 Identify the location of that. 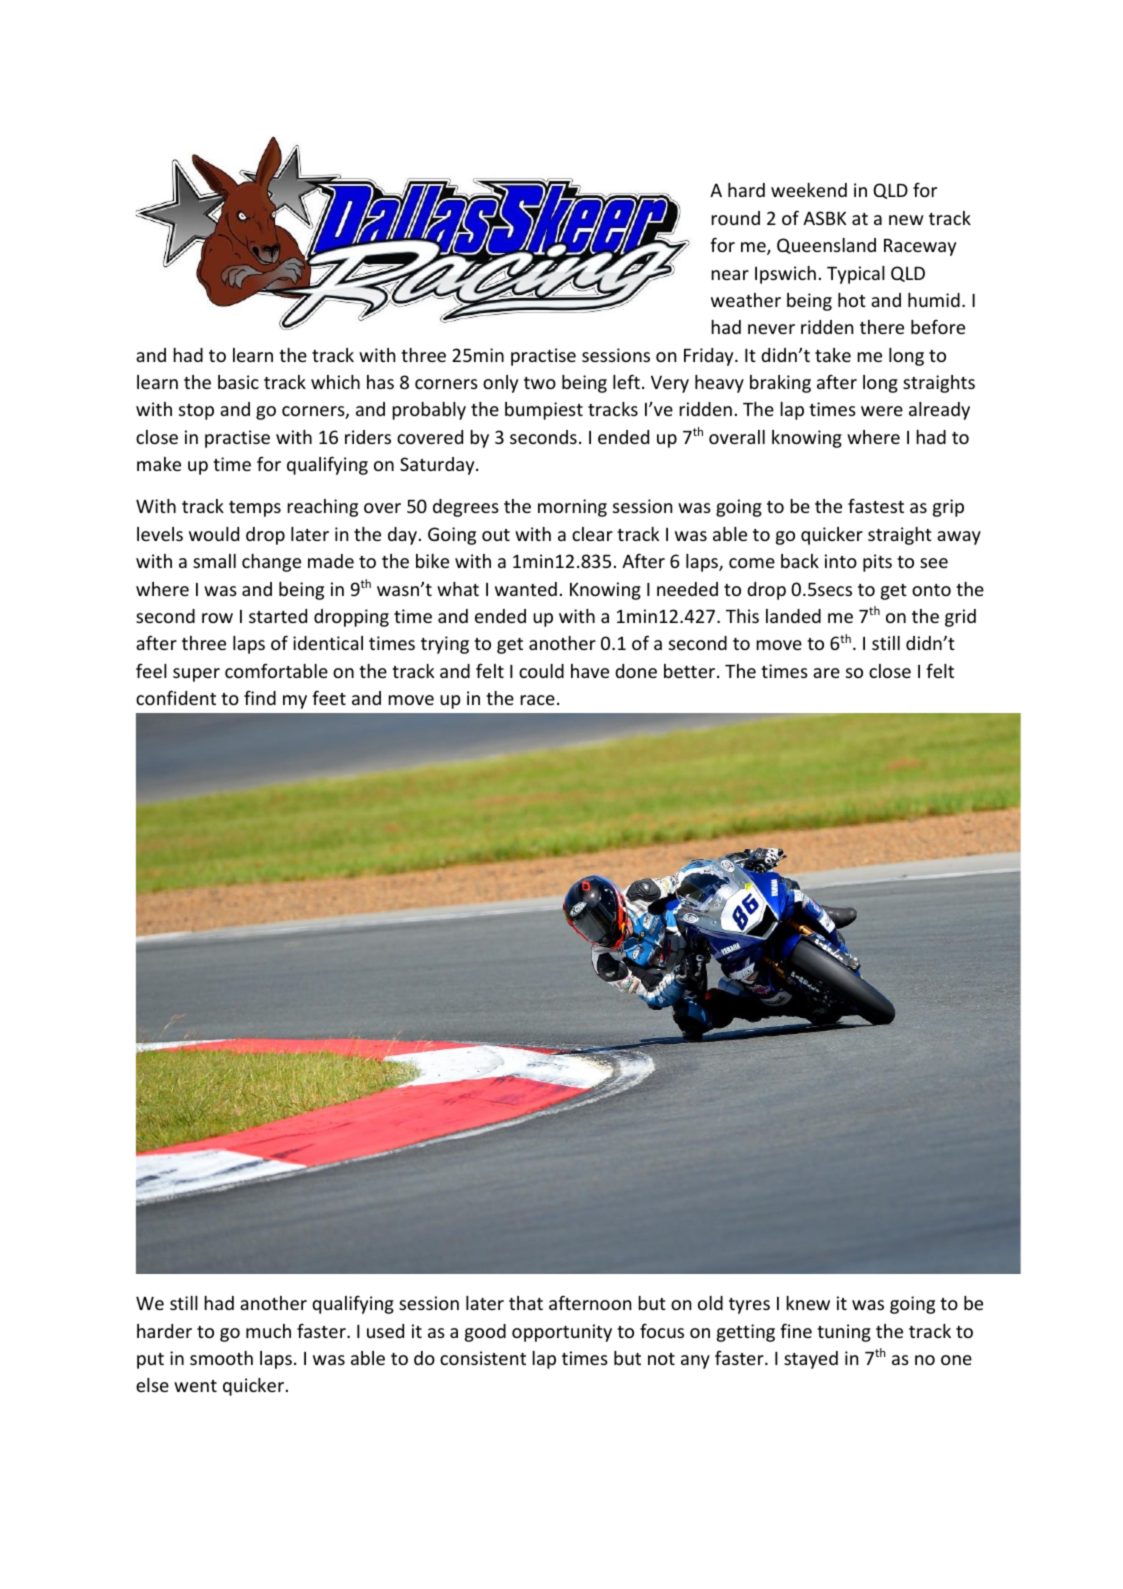
(526, 1303).
